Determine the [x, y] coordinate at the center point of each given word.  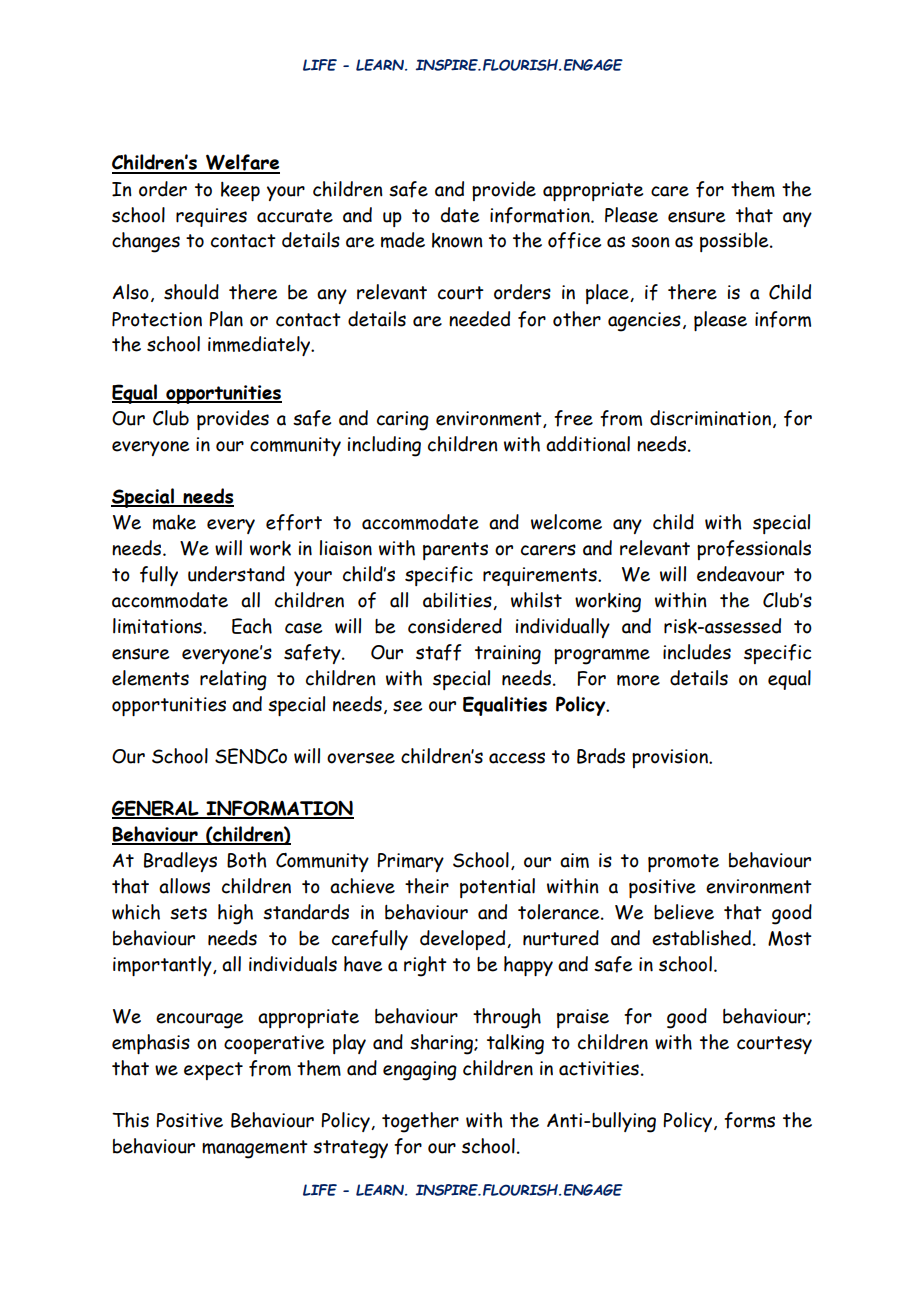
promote [683, 863]
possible [735, 242]
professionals [754, 550]
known [457, 240]
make [174, 522]
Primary [410, 862]
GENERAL [156, 809]
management [255, 1149]
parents [455, 551]
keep [240, 191]
